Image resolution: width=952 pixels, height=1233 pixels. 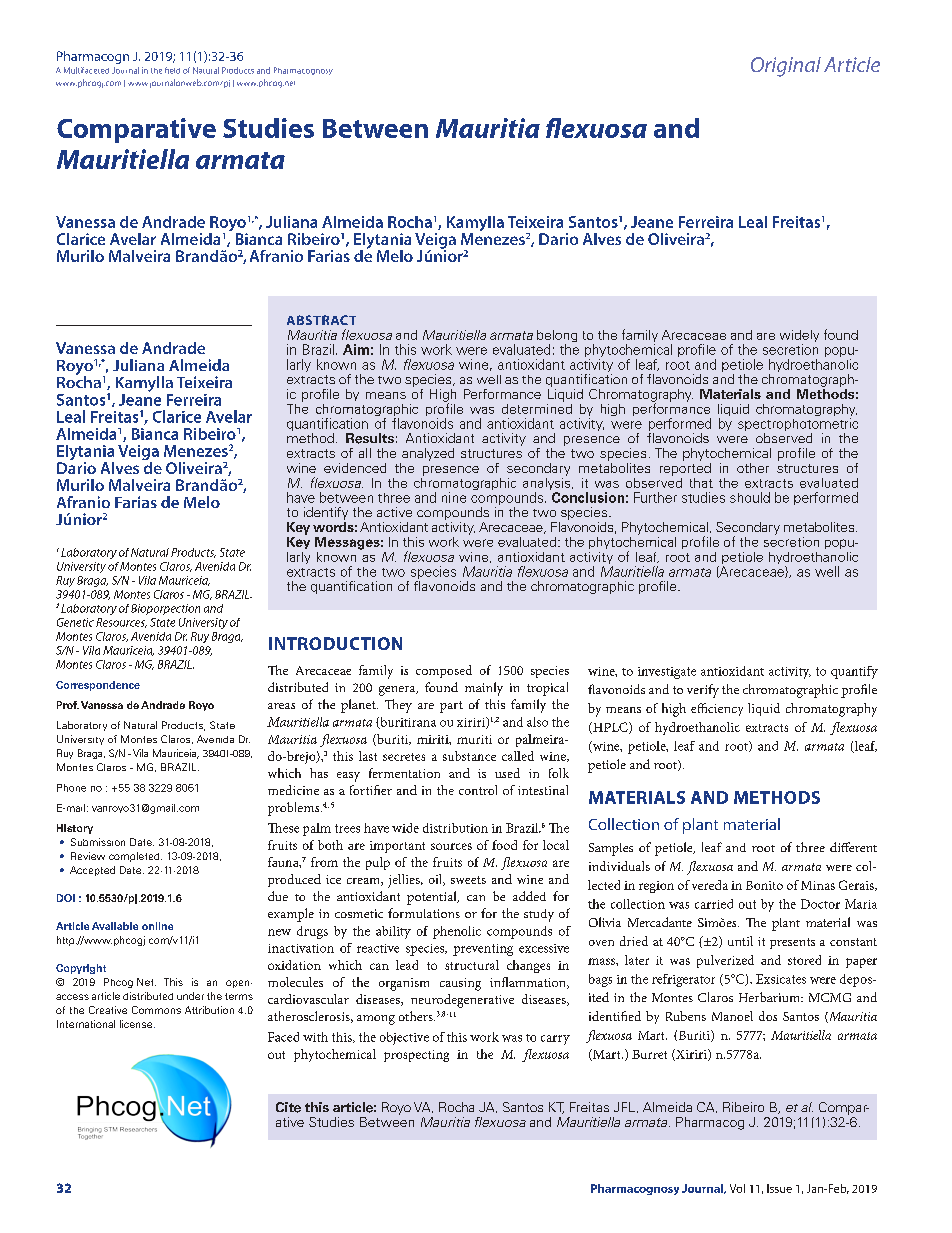 What do you see at coordinates (750, 497) in the page?
I see `should` at bounding box center [750, 497].
